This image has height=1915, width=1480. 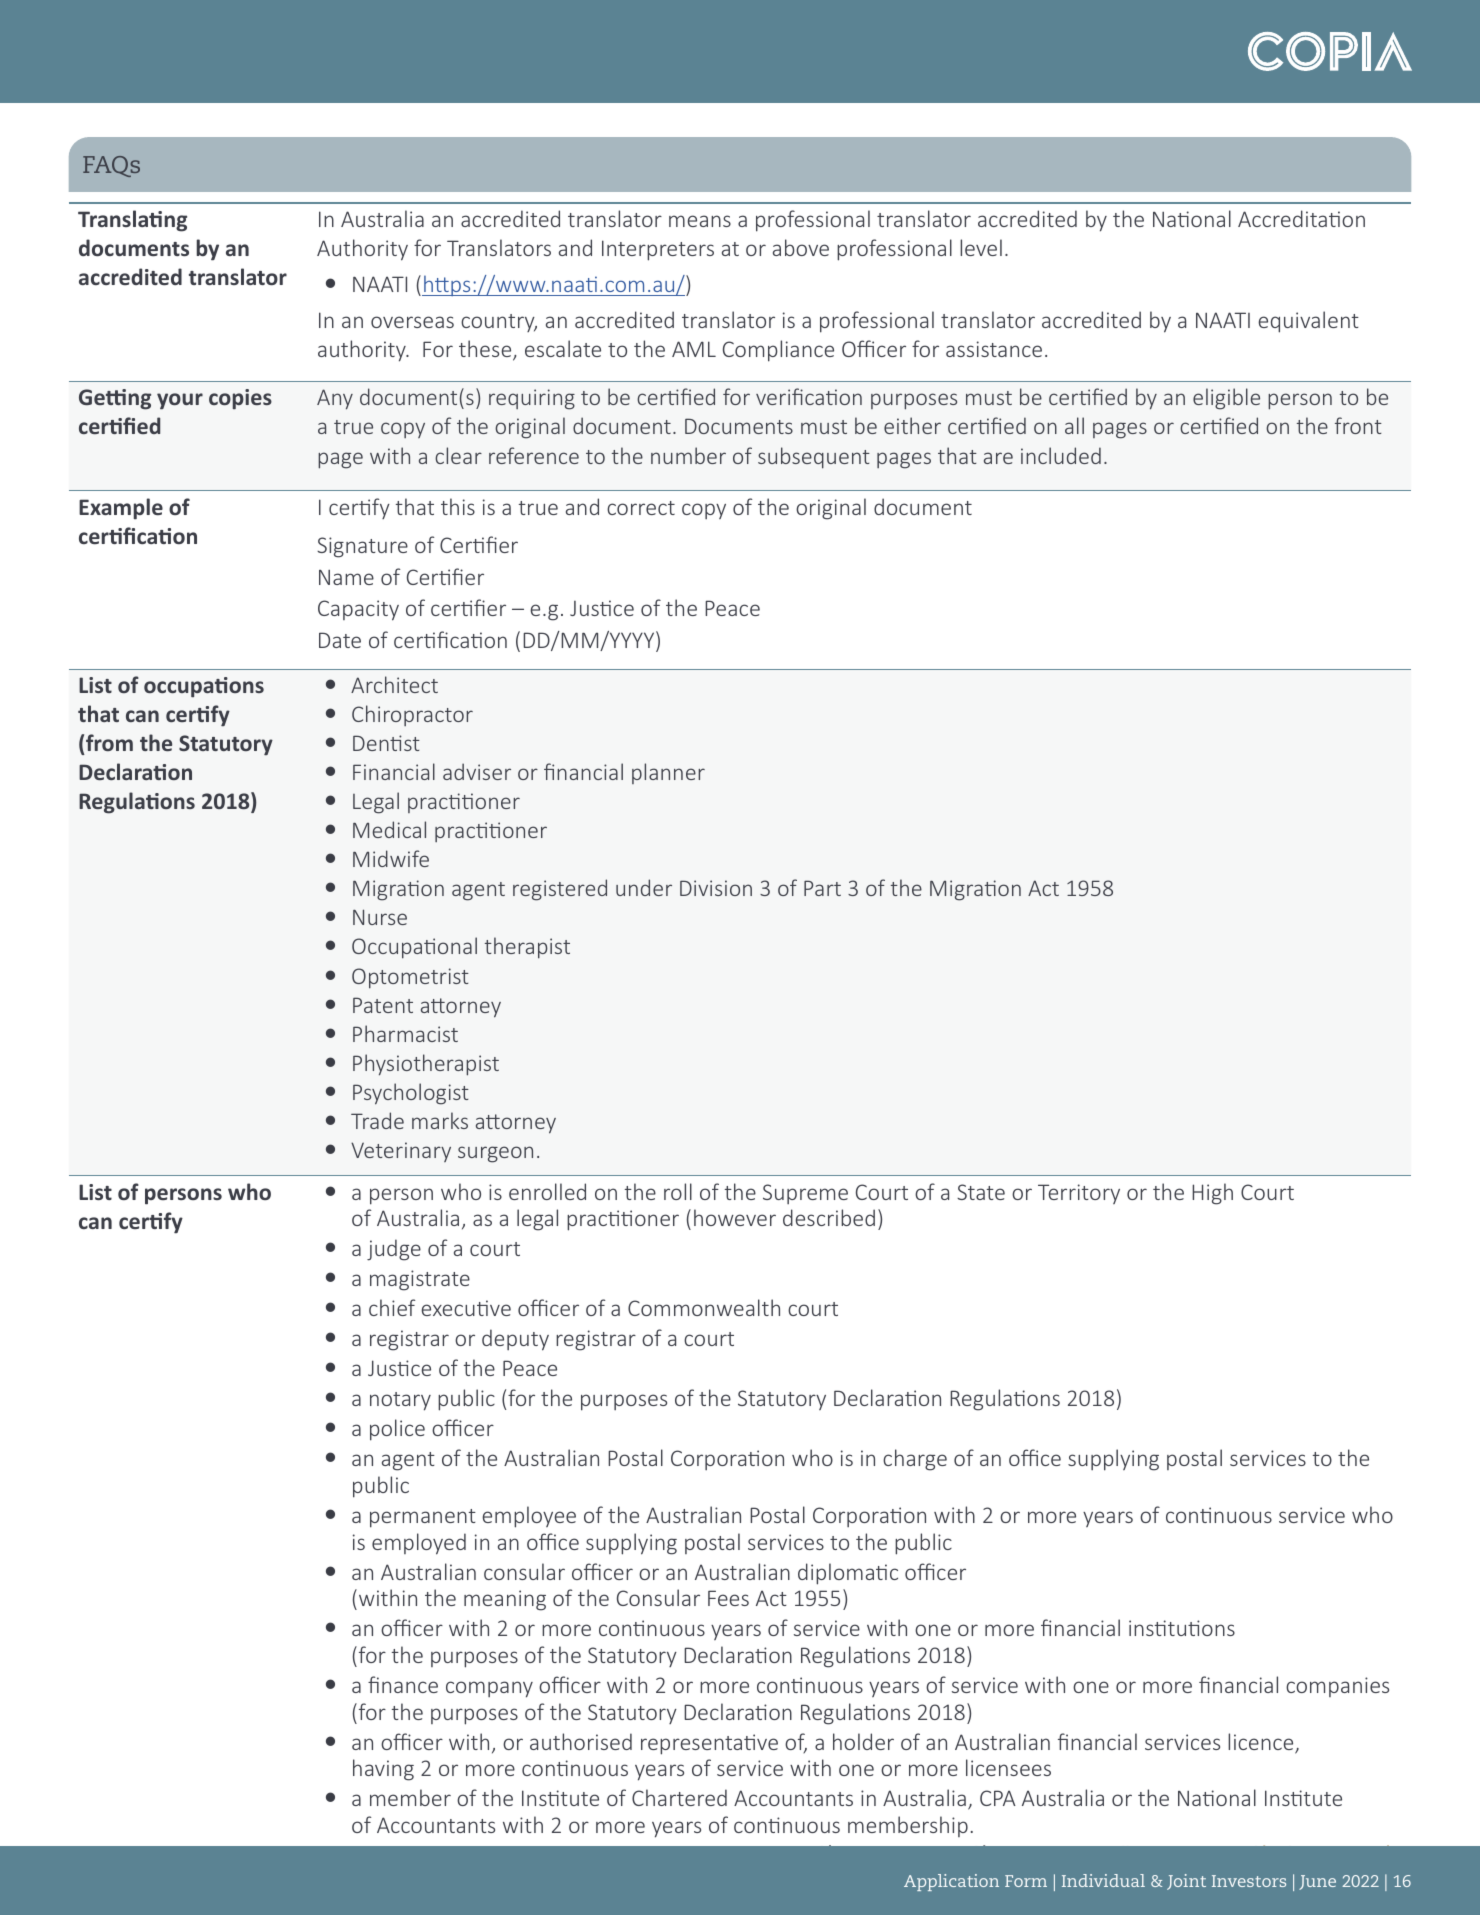 I want to click on Accreditation, so click(x=1301, y=218).
